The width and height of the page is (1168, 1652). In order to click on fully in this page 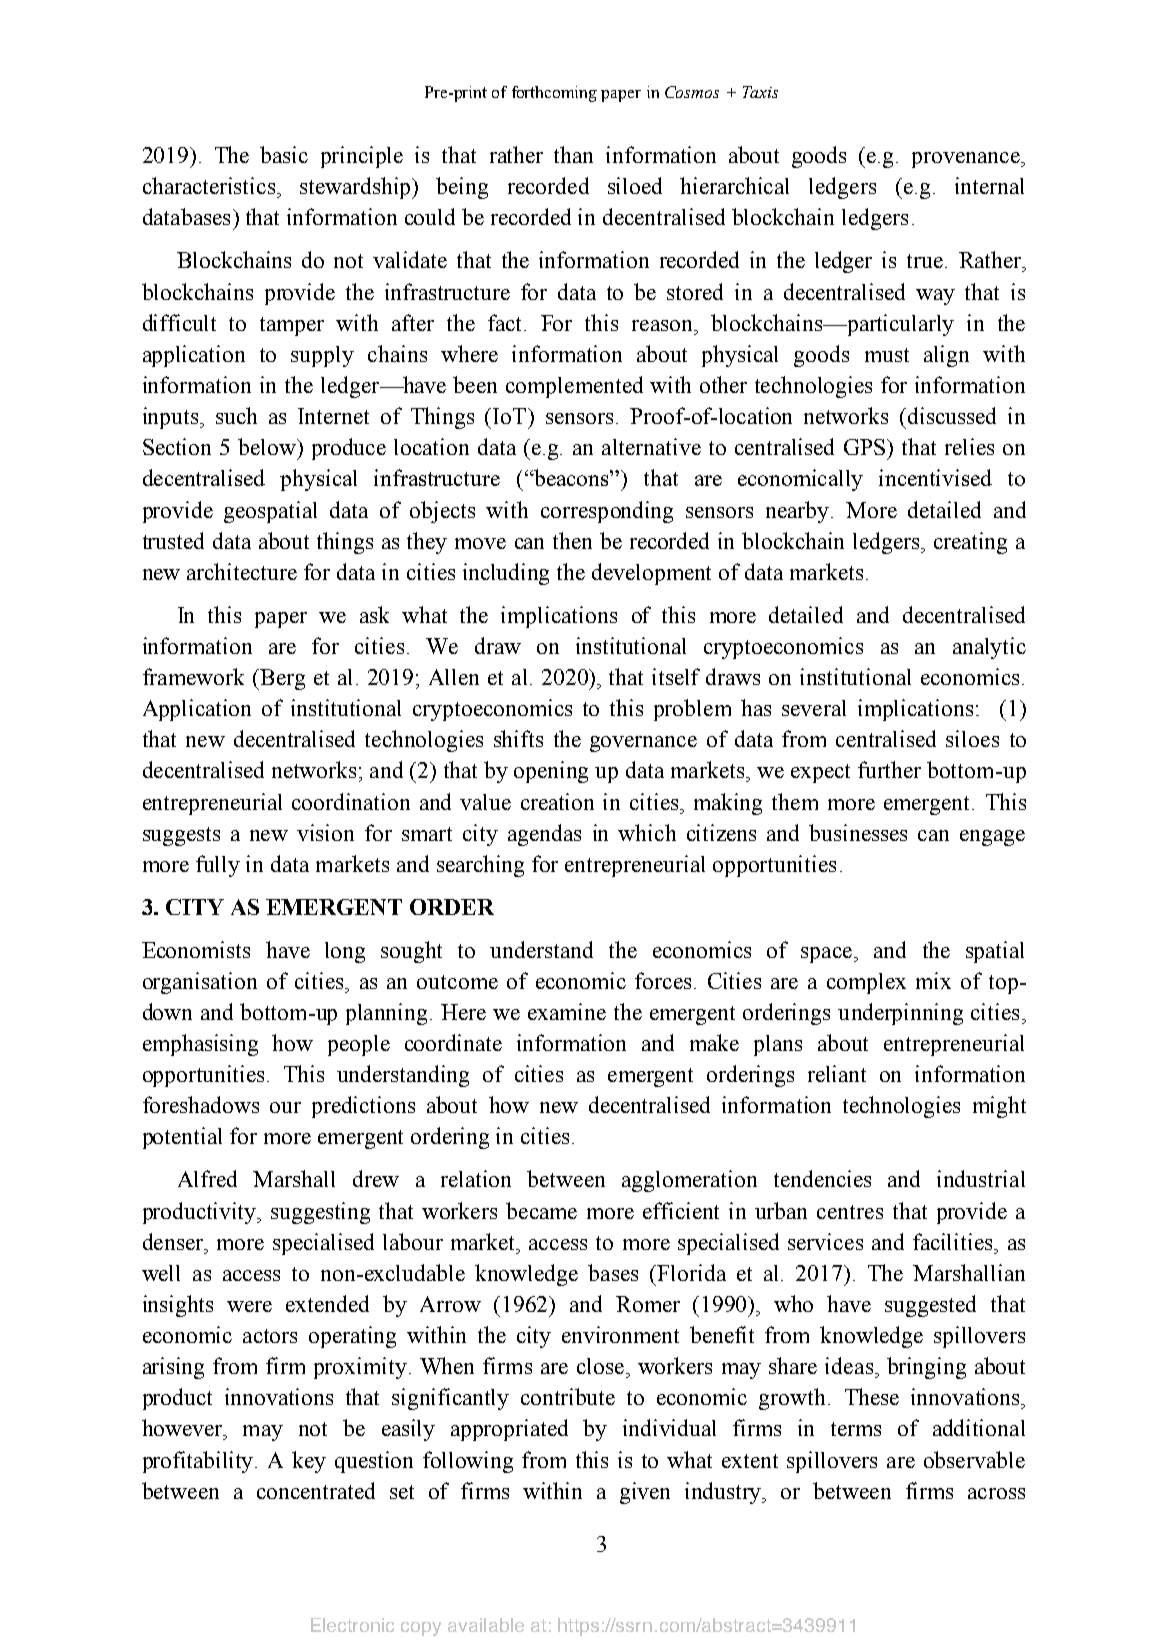, I will do `click(218, 866)`.
